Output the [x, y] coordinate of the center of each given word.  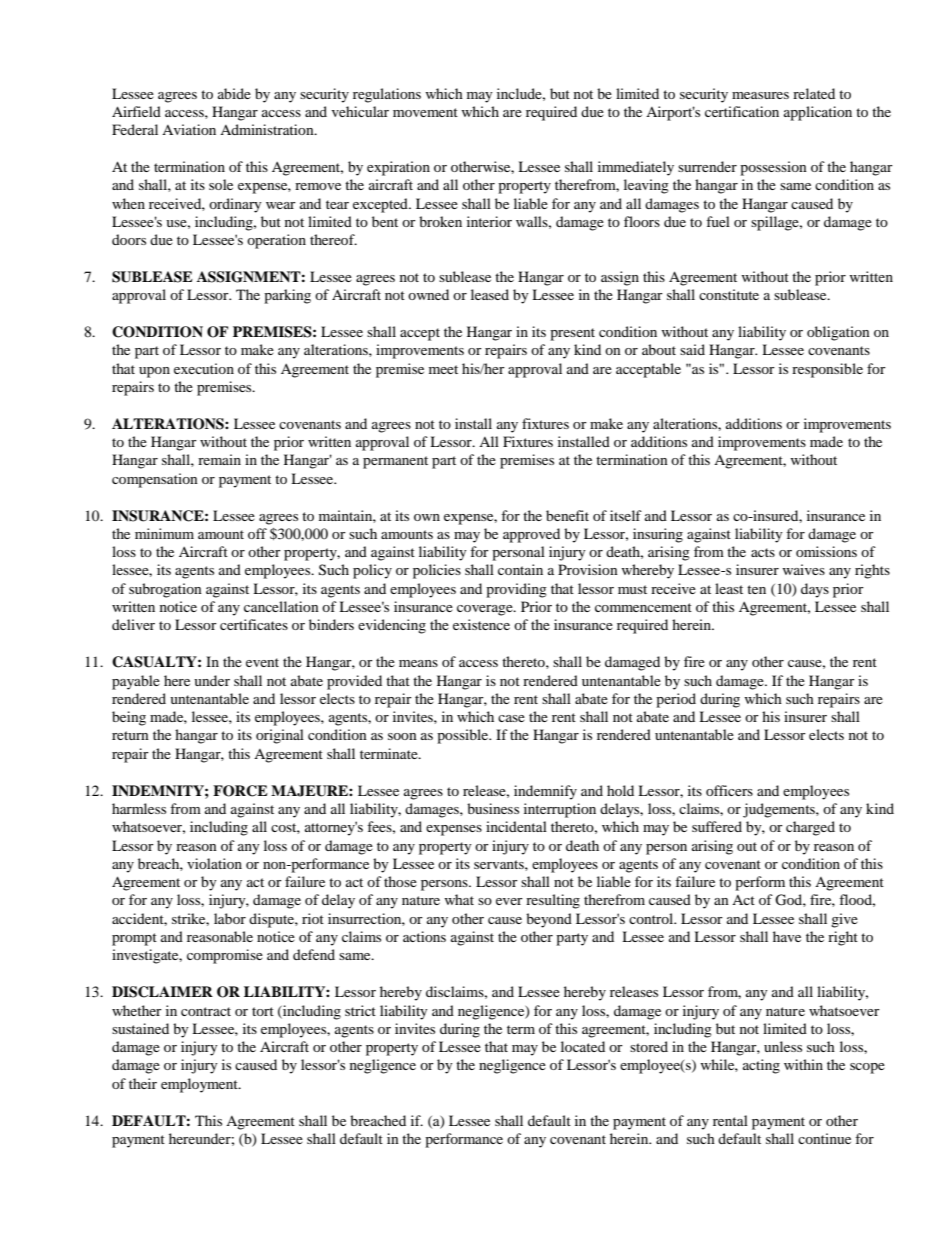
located [583, 1046]
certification [742, 111]
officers [729, 790]
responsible [827, 370]
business [493, 808]
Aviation [189, 129]
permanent [395, 462]
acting [761, 1066]
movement [425, 112]
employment [200, 1085]
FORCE [240, 791]
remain [219, 459]
